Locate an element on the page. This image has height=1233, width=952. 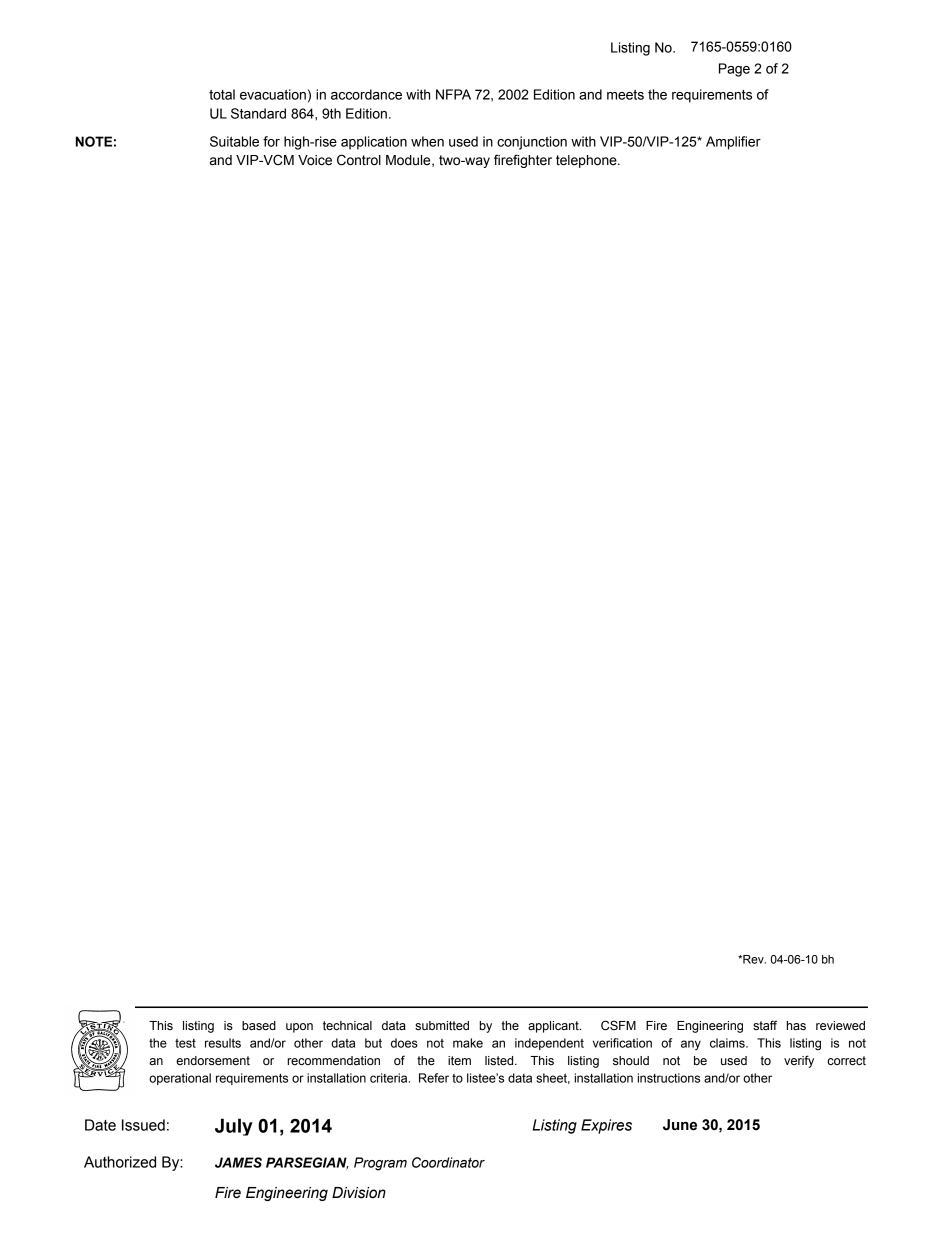
NFPA is located at coordinates (453, 94).
